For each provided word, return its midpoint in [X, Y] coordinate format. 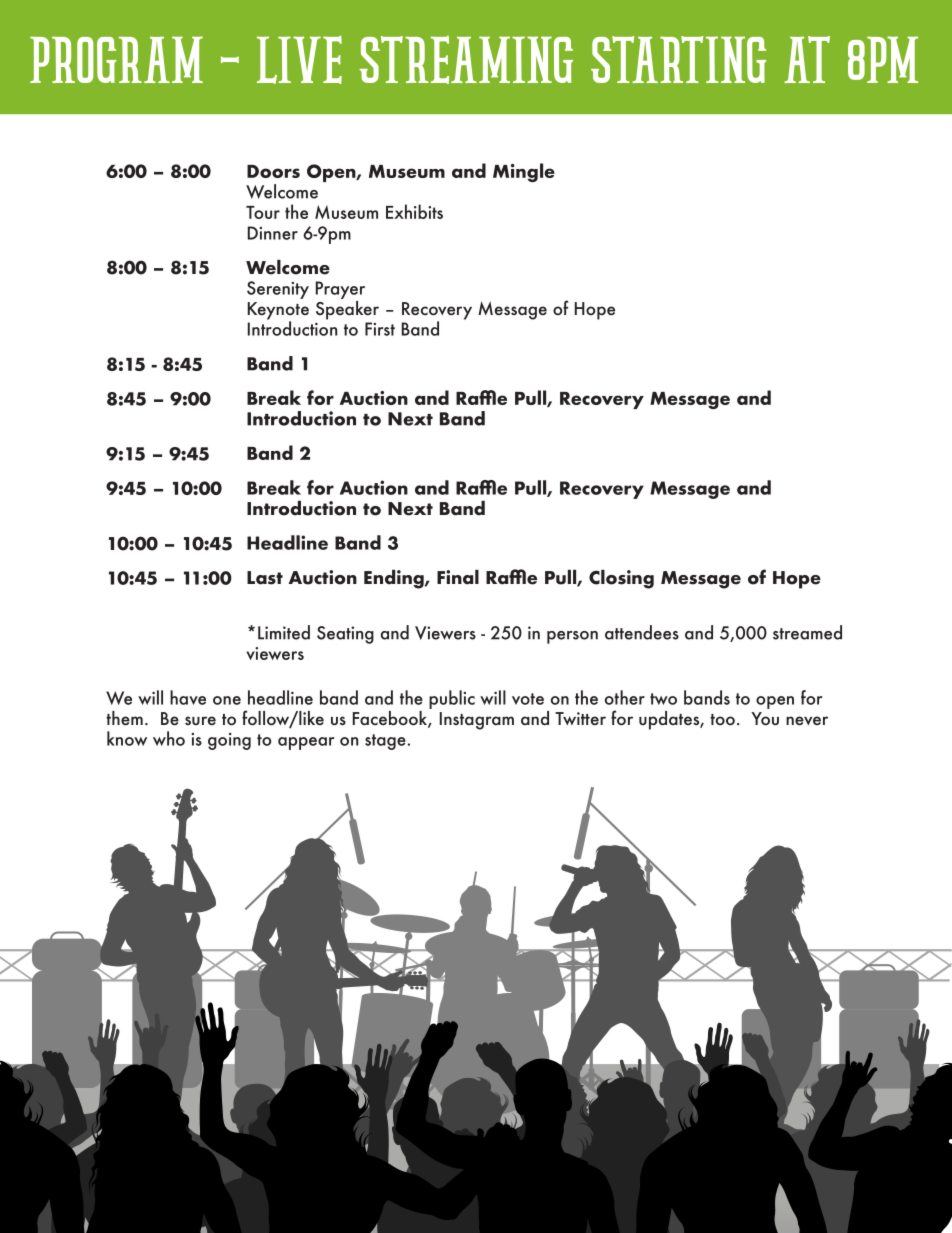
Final [458, 577]
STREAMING [466, 60]
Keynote [278, 312]
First [380, 329]
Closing [621, 579]
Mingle [524, 172]
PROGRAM [116, 59]
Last [265, 578]
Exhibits [414, 211]
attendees [642, 632]
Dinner [273, 233]
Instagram [477, 721]
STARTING [678, 59]
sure [200, 720]
